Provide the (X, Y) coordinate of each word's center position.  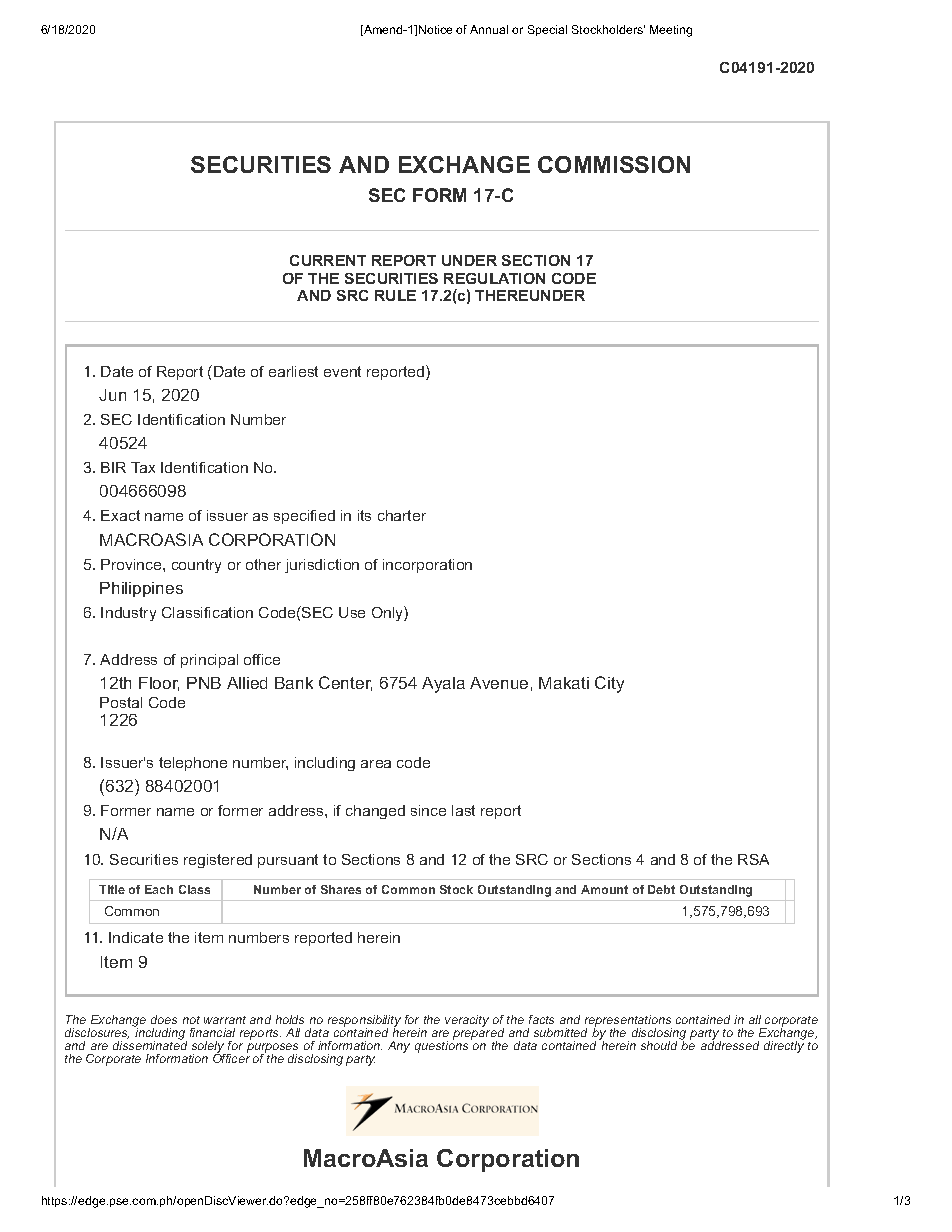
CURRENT (328, 260)
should (659, 1045)
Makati (564, 683)
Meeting (671, 31)
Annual (489, 29)
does (164, 1019)
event (342, 371)
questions (441, 1046)
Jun (112, 395)
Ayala (443, 685)
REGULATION (494, 278)
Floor (159, 684)
